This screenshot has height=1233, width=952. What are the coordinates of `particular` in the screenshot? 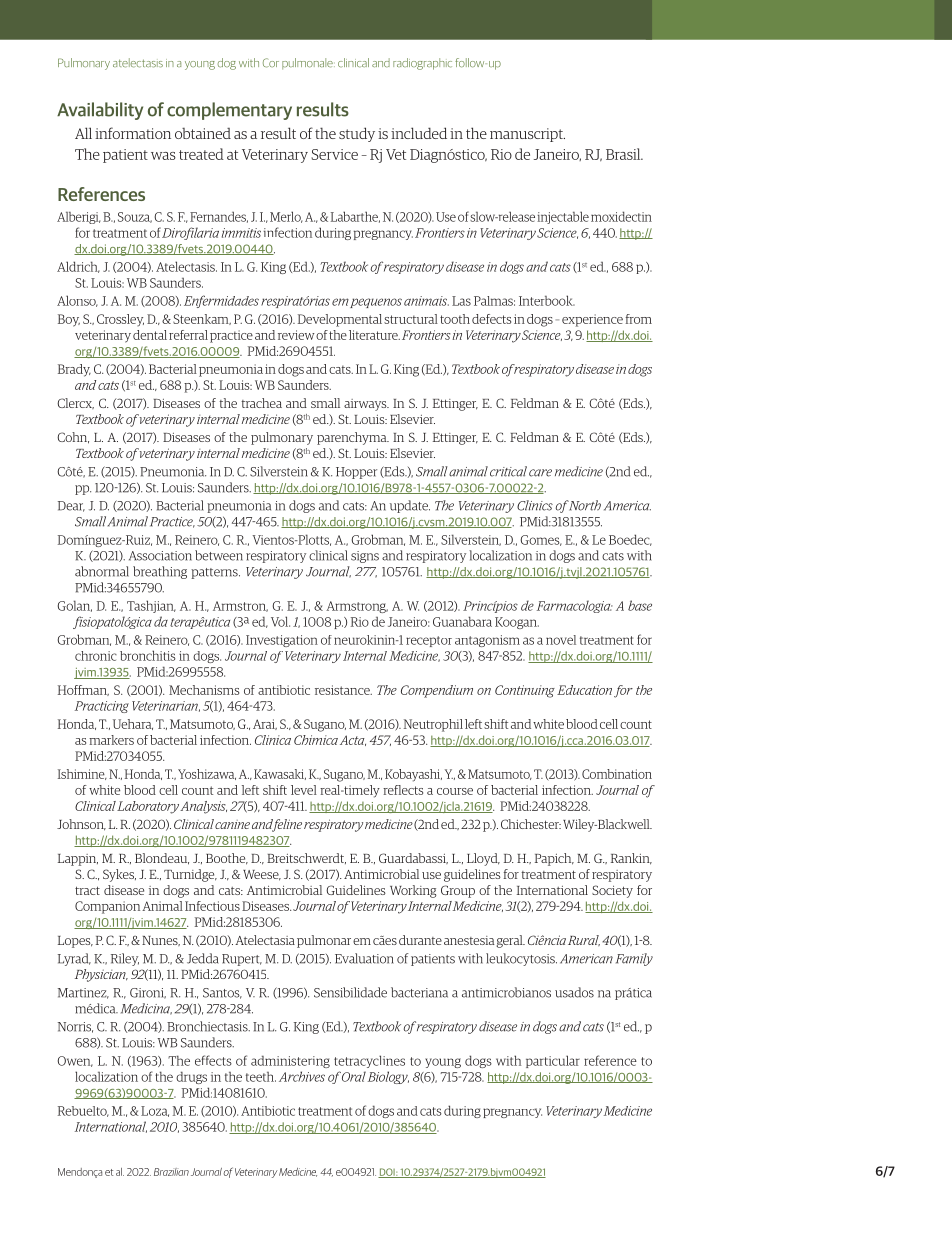 It's located at (553, 1061).
